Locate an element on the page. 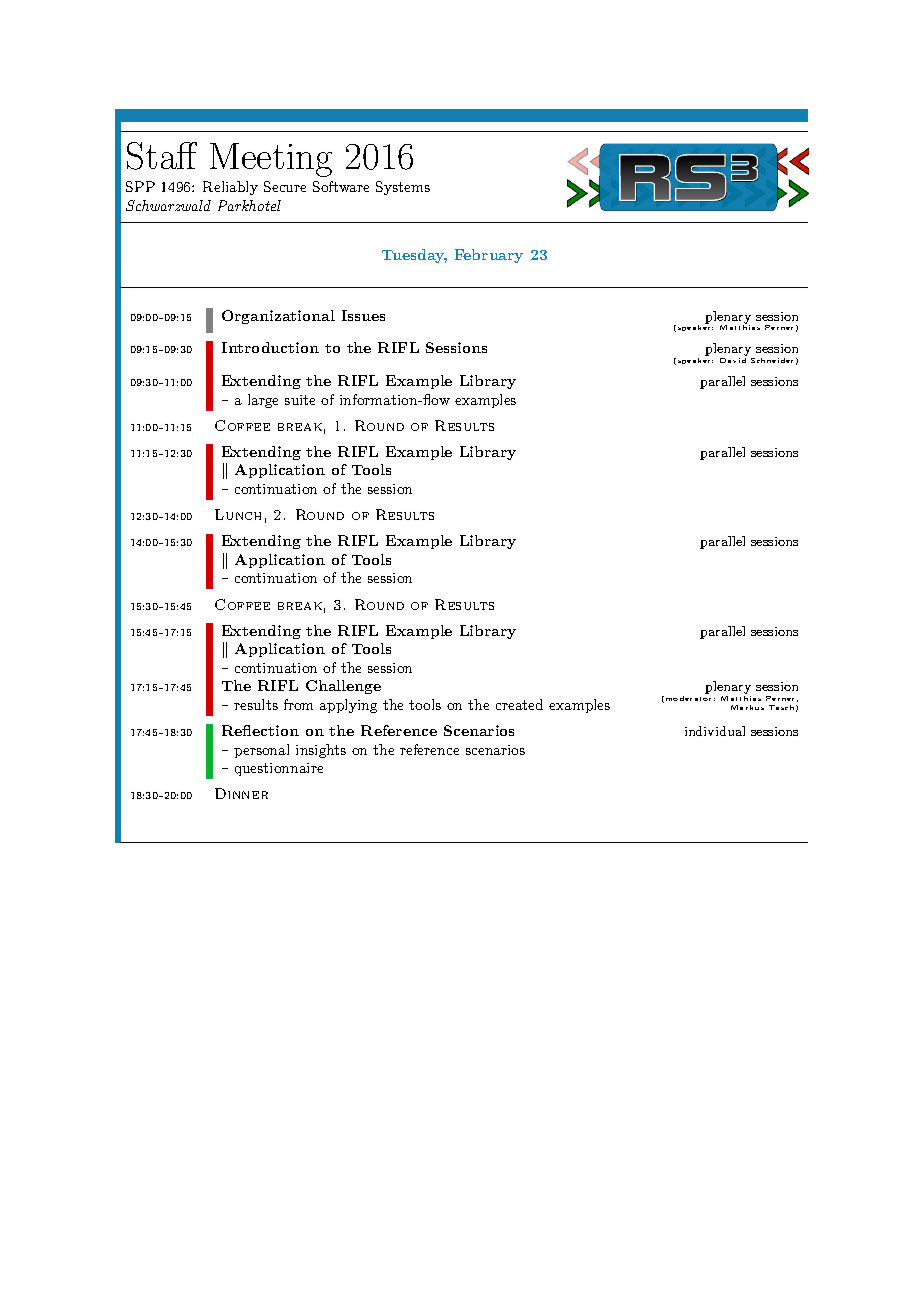 The image size is (924, 1308). Reliably is located at coordinates (230, 188).
